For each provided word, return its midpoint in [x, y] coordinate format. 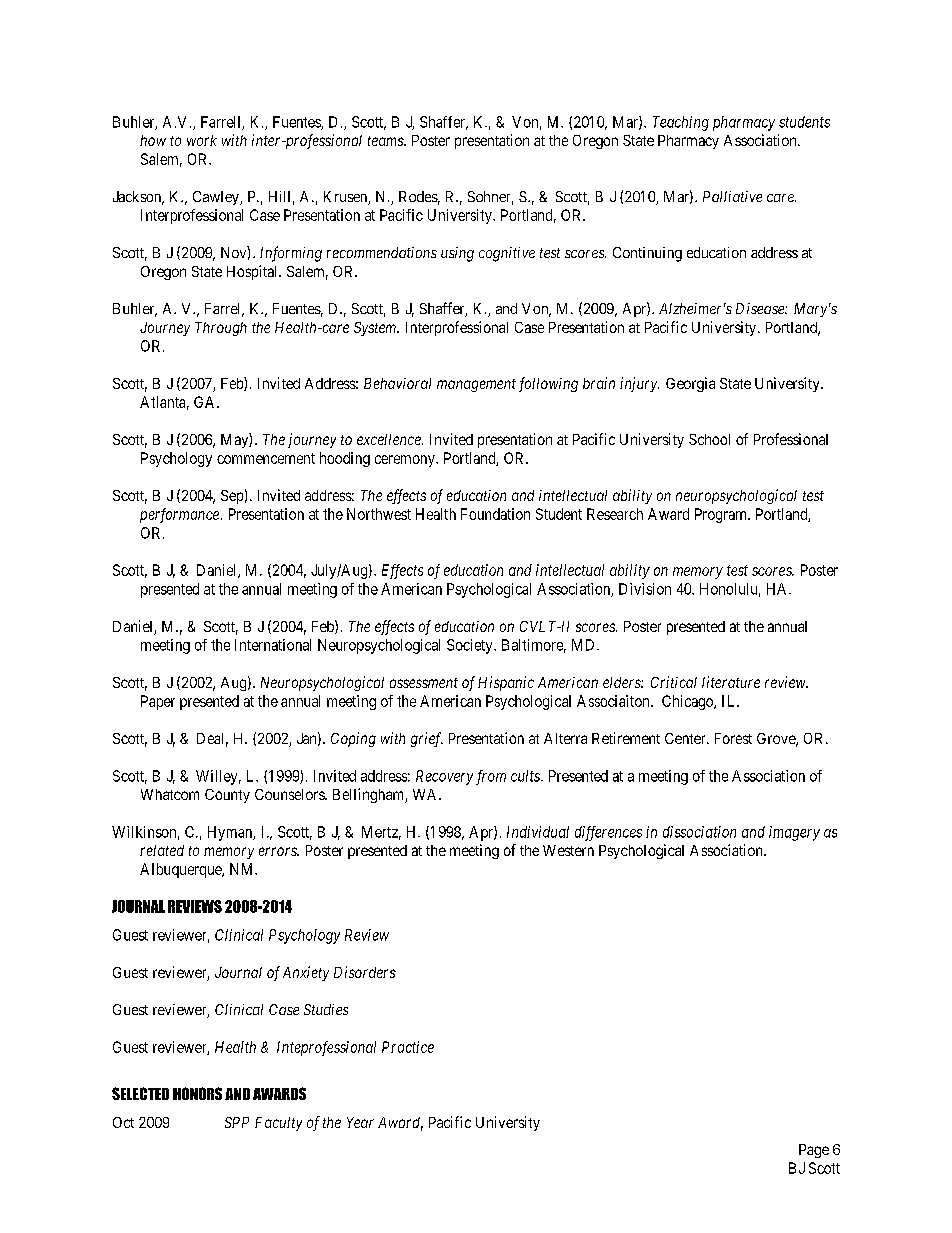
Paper [158, 702]
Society [471, 646]
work [202, 140]
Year [360, 1122]
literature [731, 682]
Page [814, 1151]
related [162, 850]
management [476, 385]
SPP [237, 1122]
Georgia [690, 384]
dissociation [699, 832]
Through [221, 329]
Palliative [732, 196]
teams [386, 141]
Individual [538, 832]
